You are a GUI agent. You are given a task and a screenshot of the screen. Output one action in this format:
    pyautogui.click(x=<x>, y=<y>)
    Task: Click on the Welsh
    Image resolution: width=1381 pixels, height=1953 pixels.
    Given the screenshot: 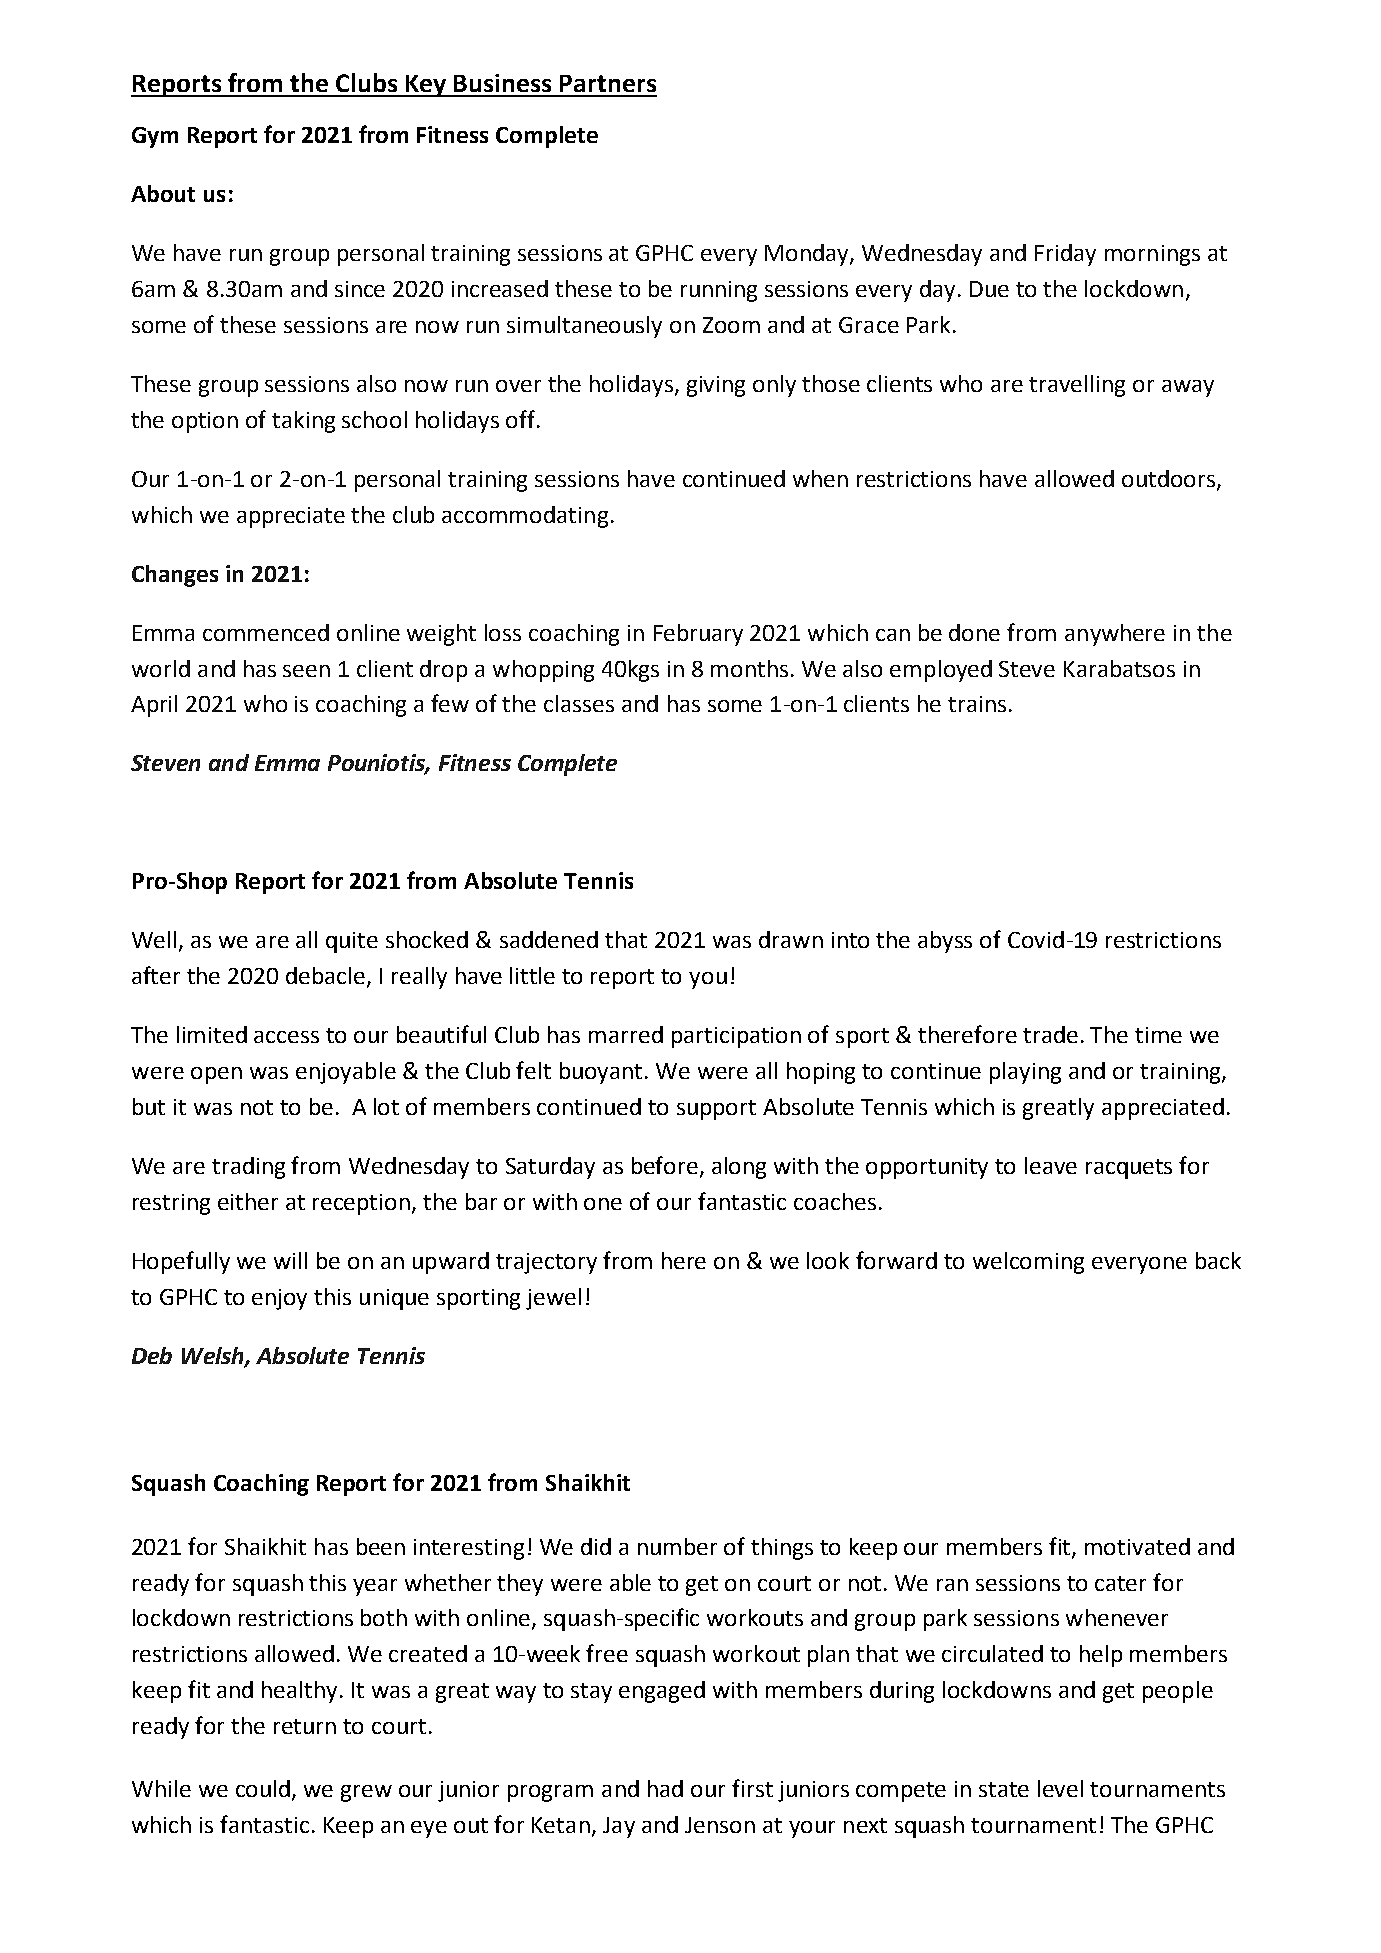 What is the action you would take?
    pyautogui.click(x=214, y=1356)
